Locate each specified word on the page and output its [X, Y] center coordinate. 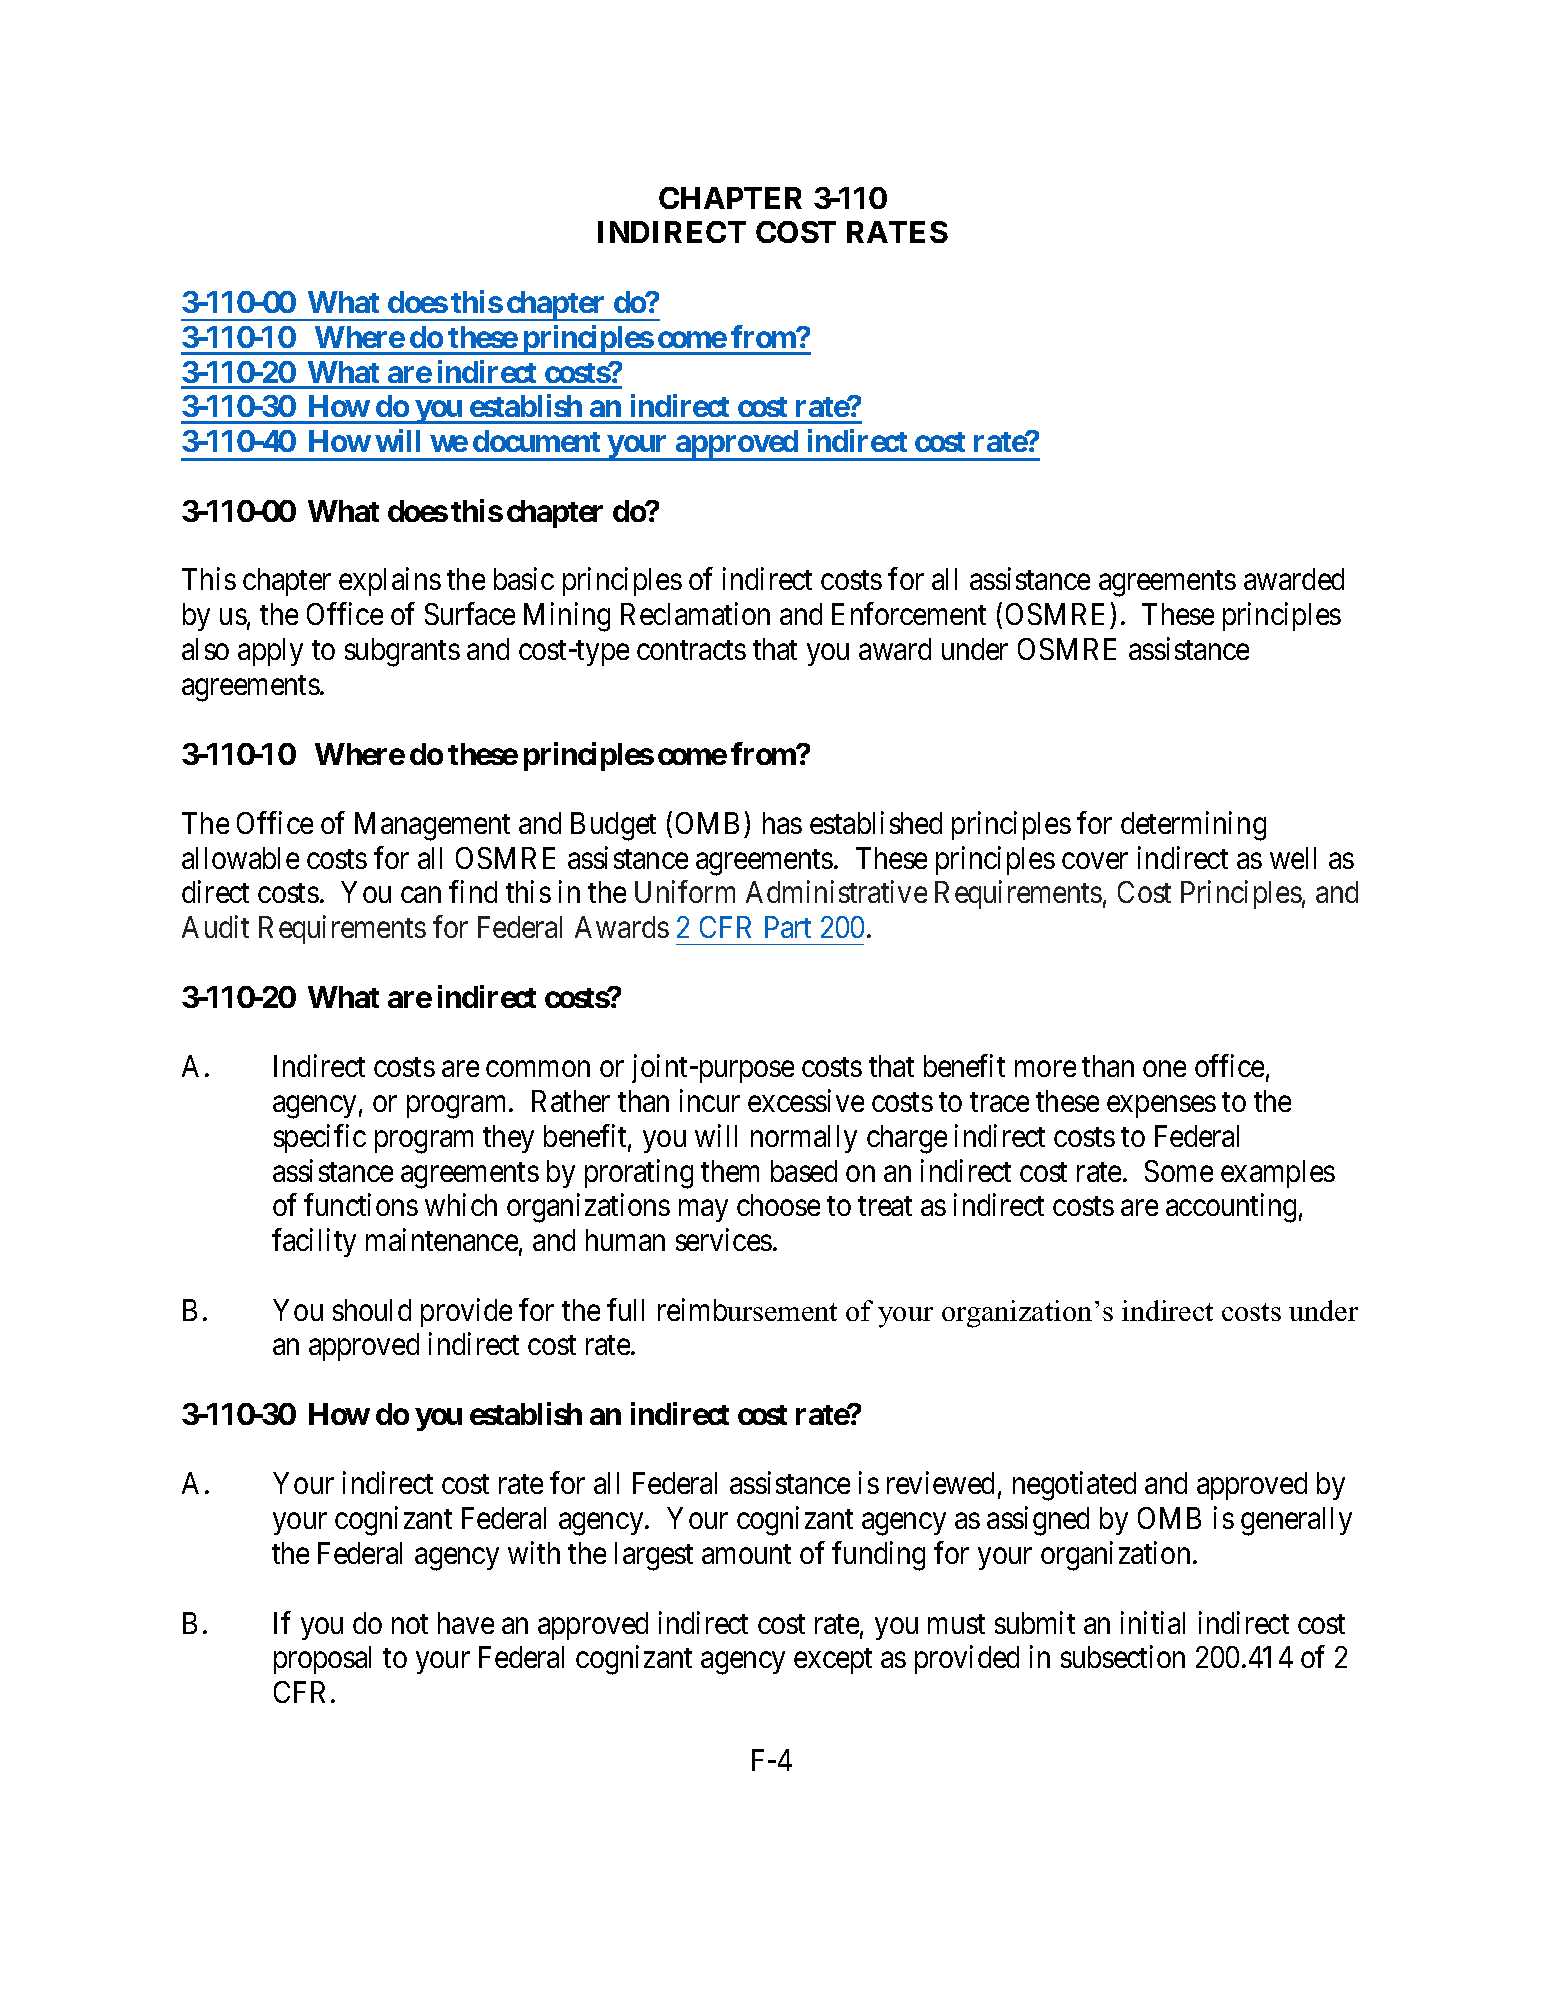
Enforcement [909, 614]
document [536, 441]
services [724, 1239]
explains [390, 582]
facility [314, 1242]
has [782, 823]
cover [1095, 861]
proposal [322, 1660]
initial [1153, 1622]
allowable [240, 858]
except [833, 1661]
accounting [1231, 1208]
